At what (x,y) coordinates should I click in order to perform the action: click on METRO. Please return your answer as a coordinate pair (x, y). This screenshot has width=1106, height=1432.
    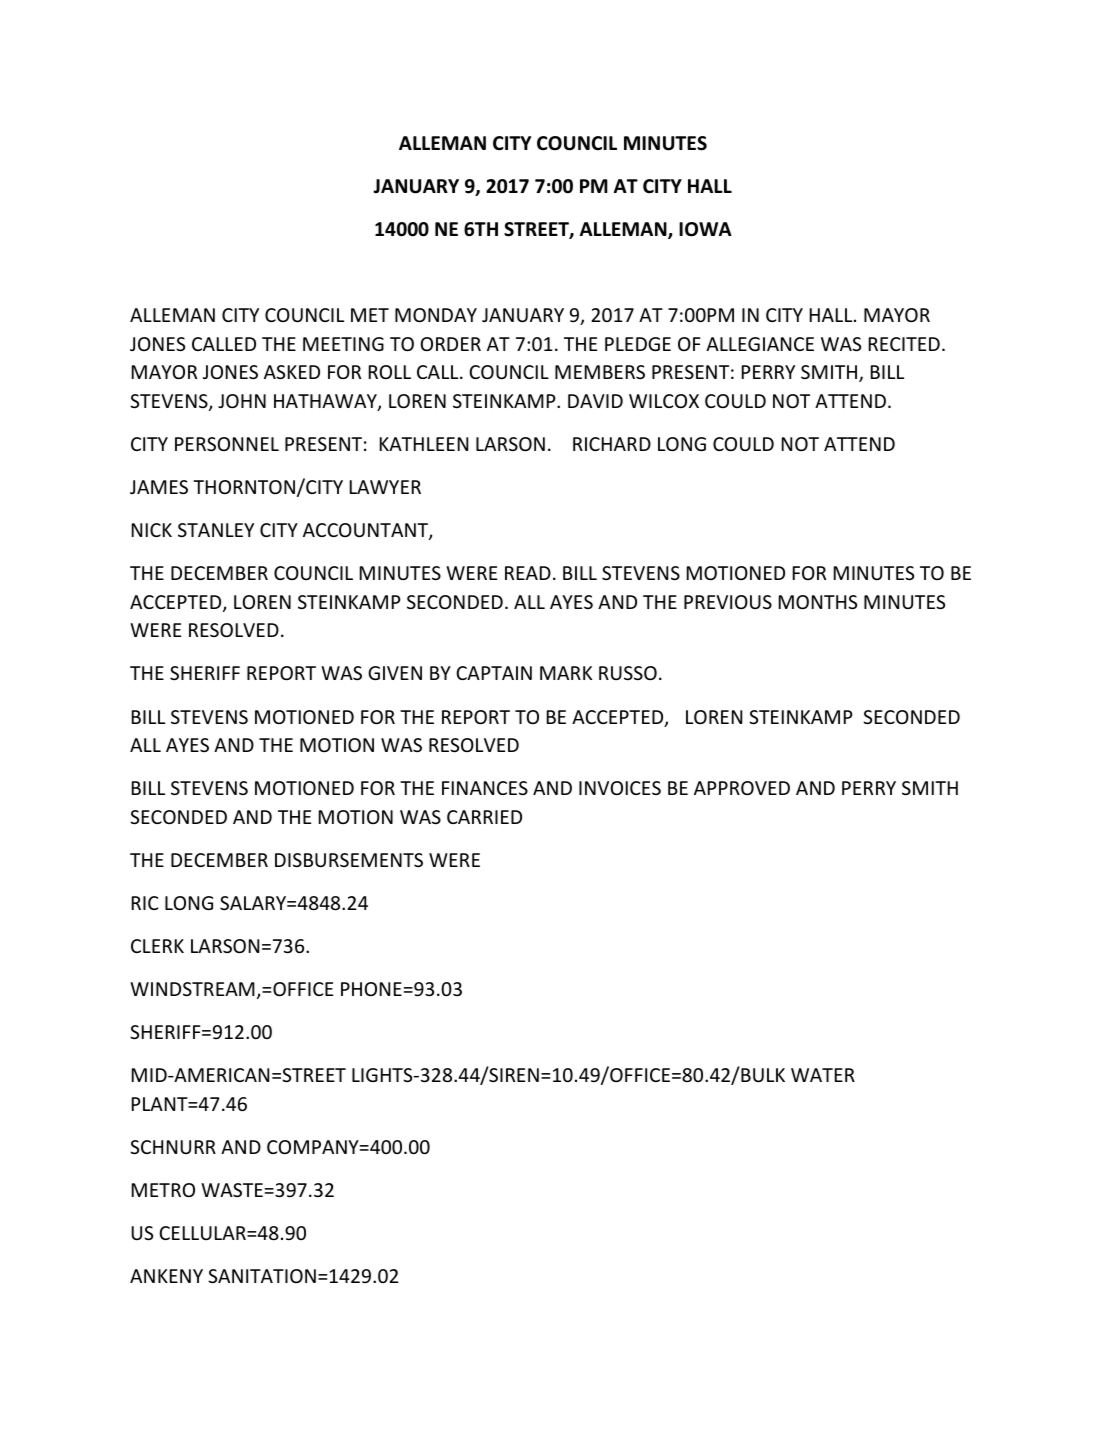
    Looking at the image, I should click on (163, 1190).
